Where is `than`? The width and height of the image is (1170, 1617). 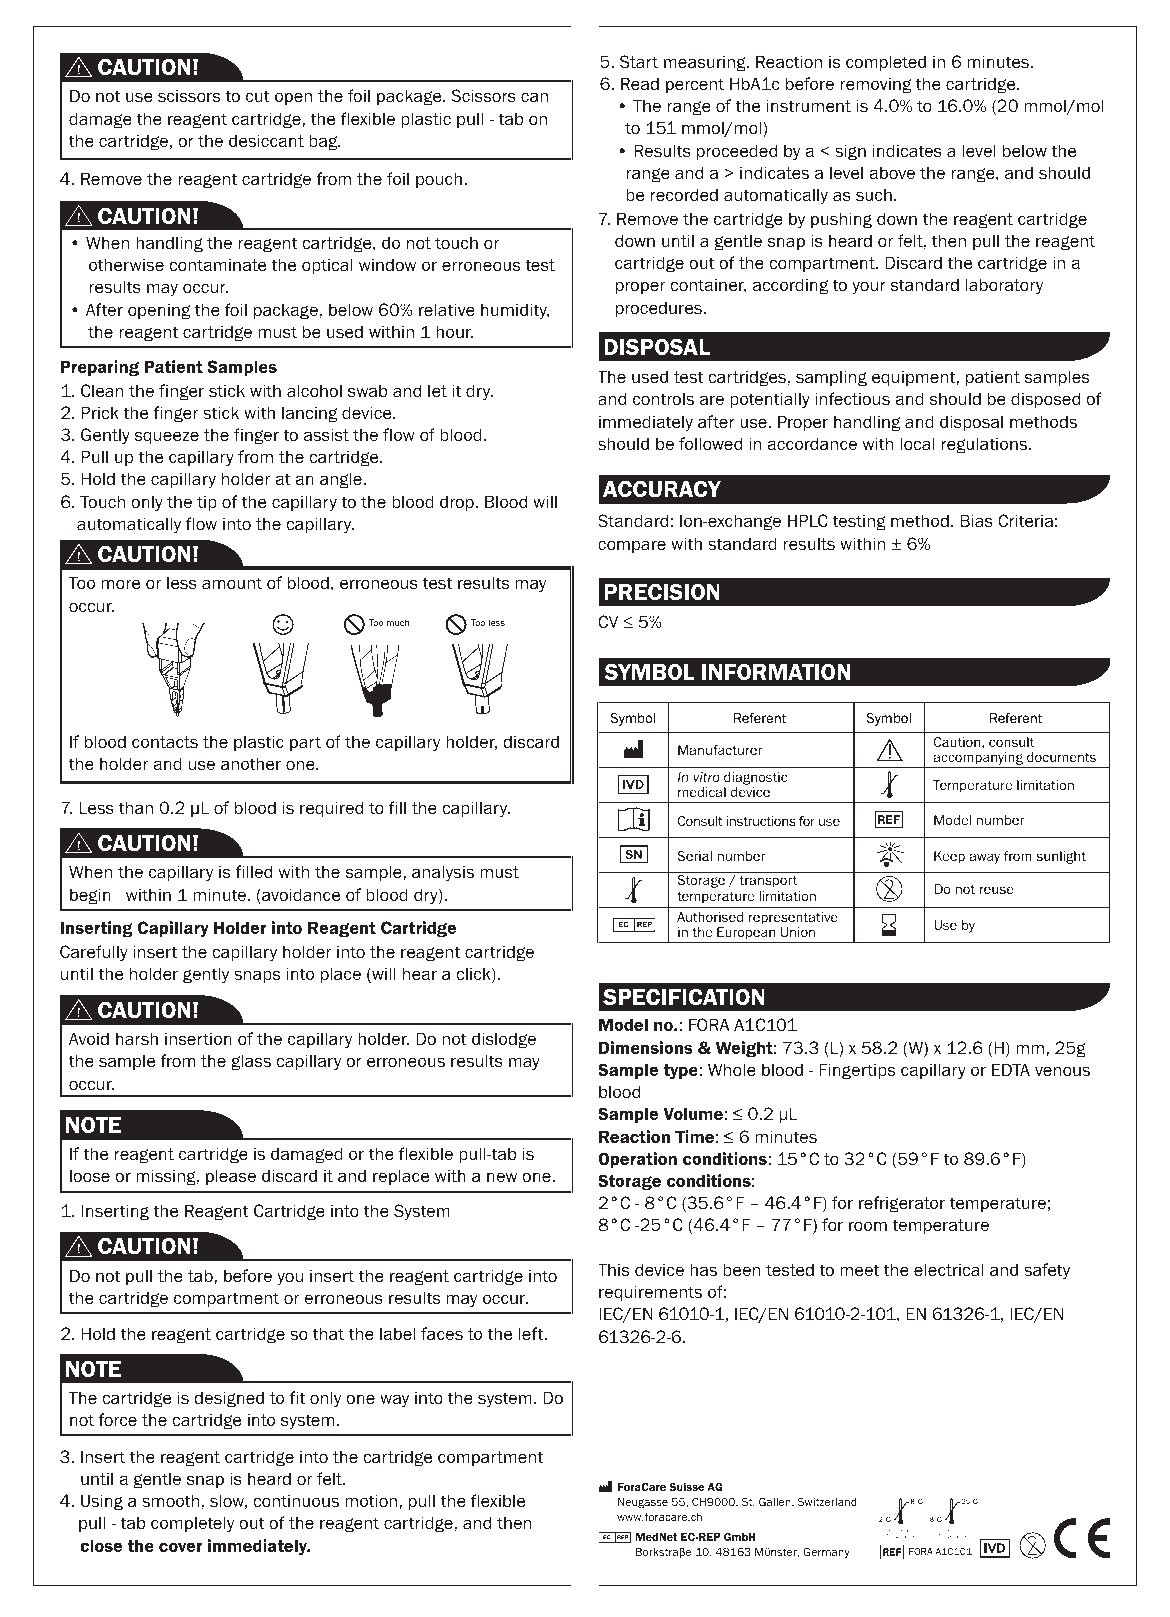 than is located at coordinates (135, 807).
